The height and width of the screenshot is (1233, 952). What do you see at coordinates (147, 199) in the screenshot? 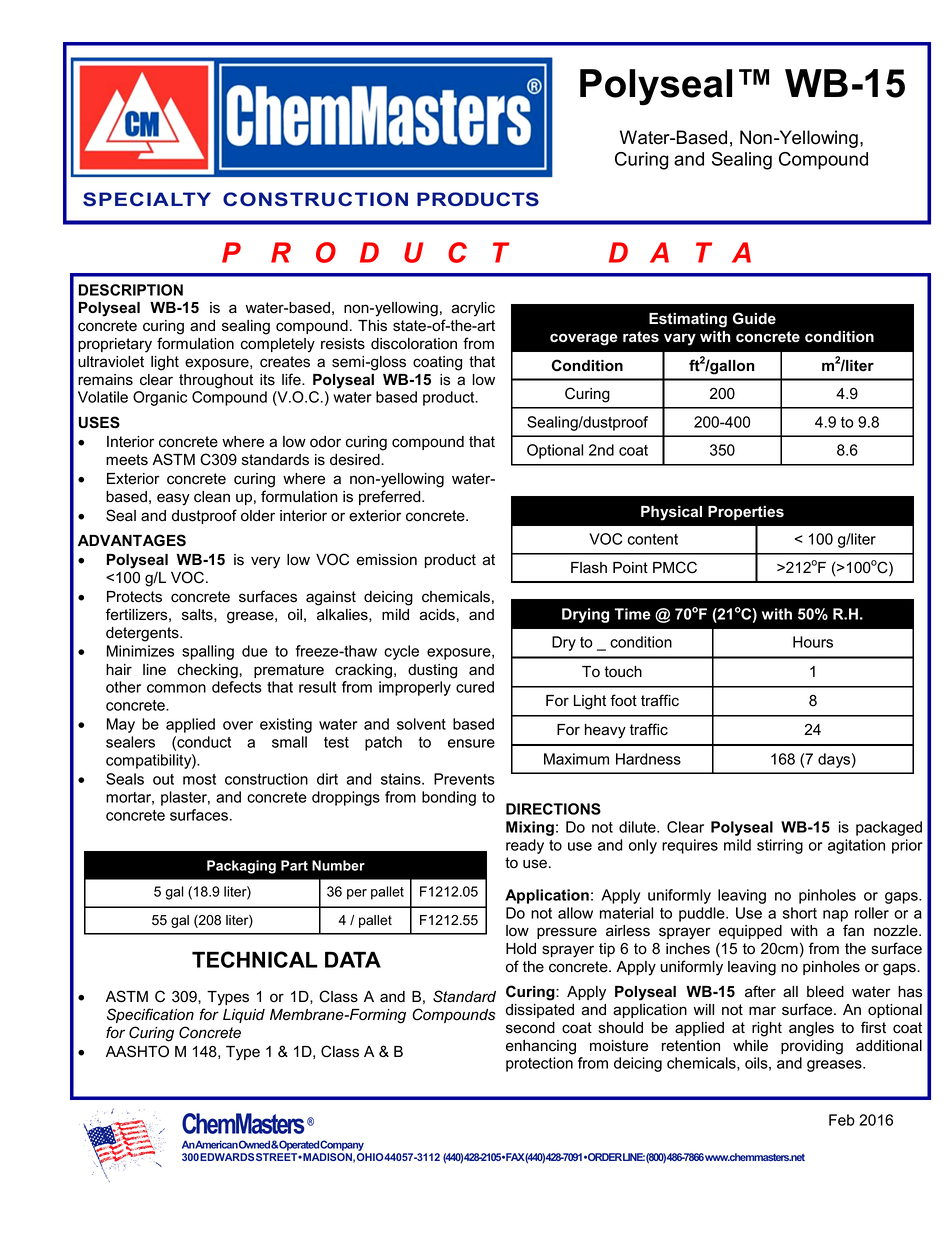
I see `SPECIALTY` at bounding box center [147, 199].
